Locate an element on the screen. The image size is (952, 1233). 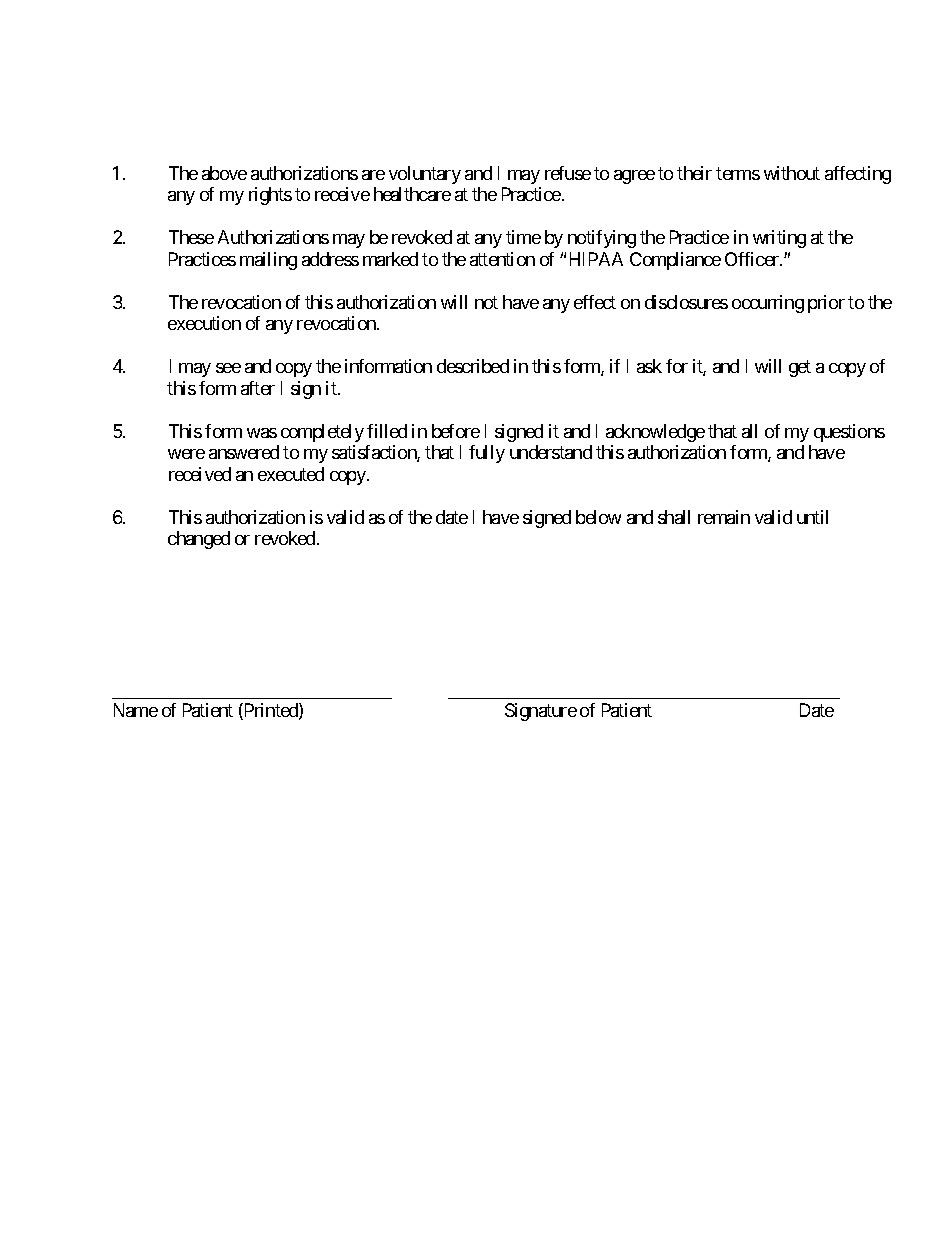
without is located at coordinates (792, 173).
